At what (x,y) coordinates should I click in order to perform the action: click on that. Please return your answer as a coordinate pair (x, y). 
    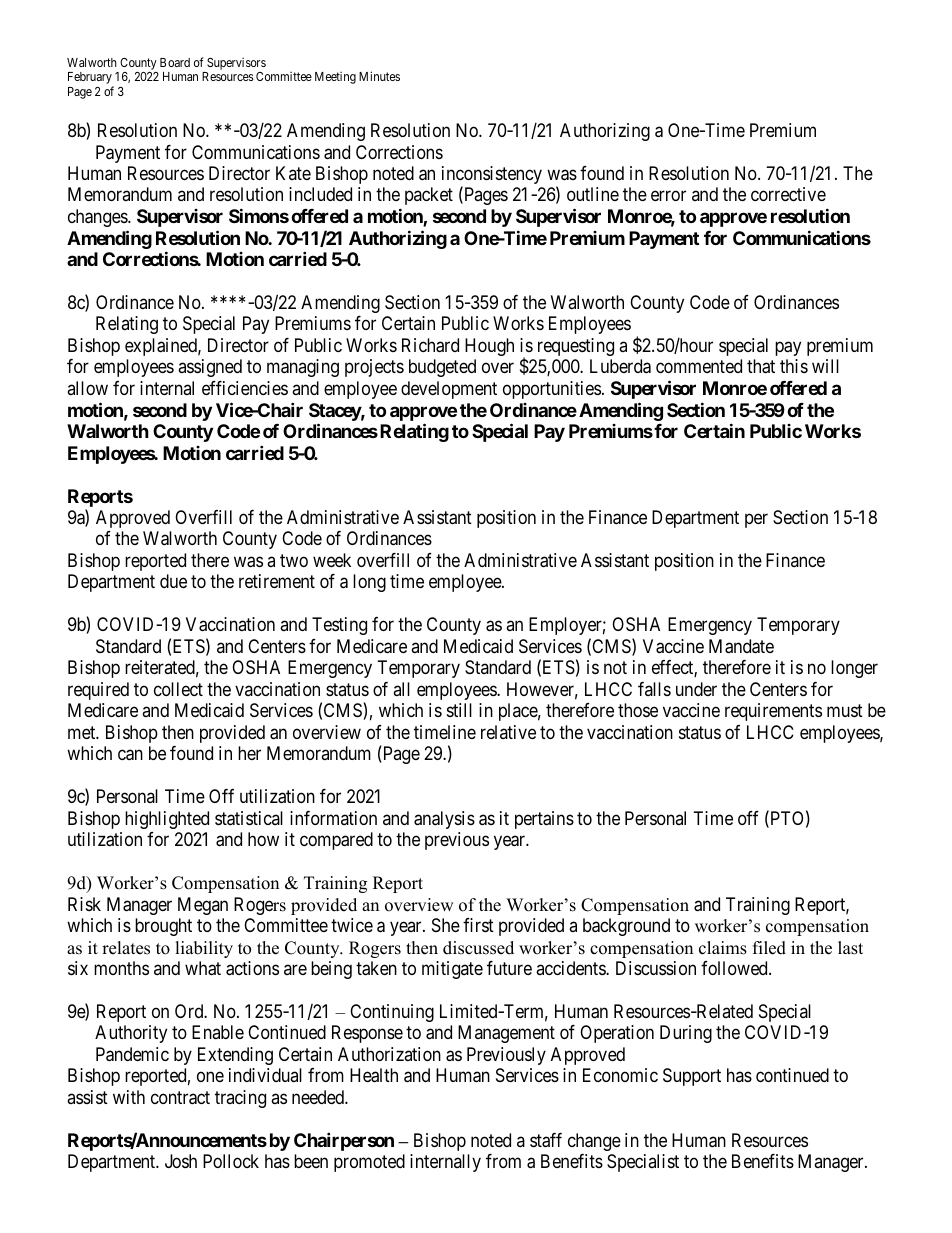
    Looking at the image, I should click on (761, 366).
